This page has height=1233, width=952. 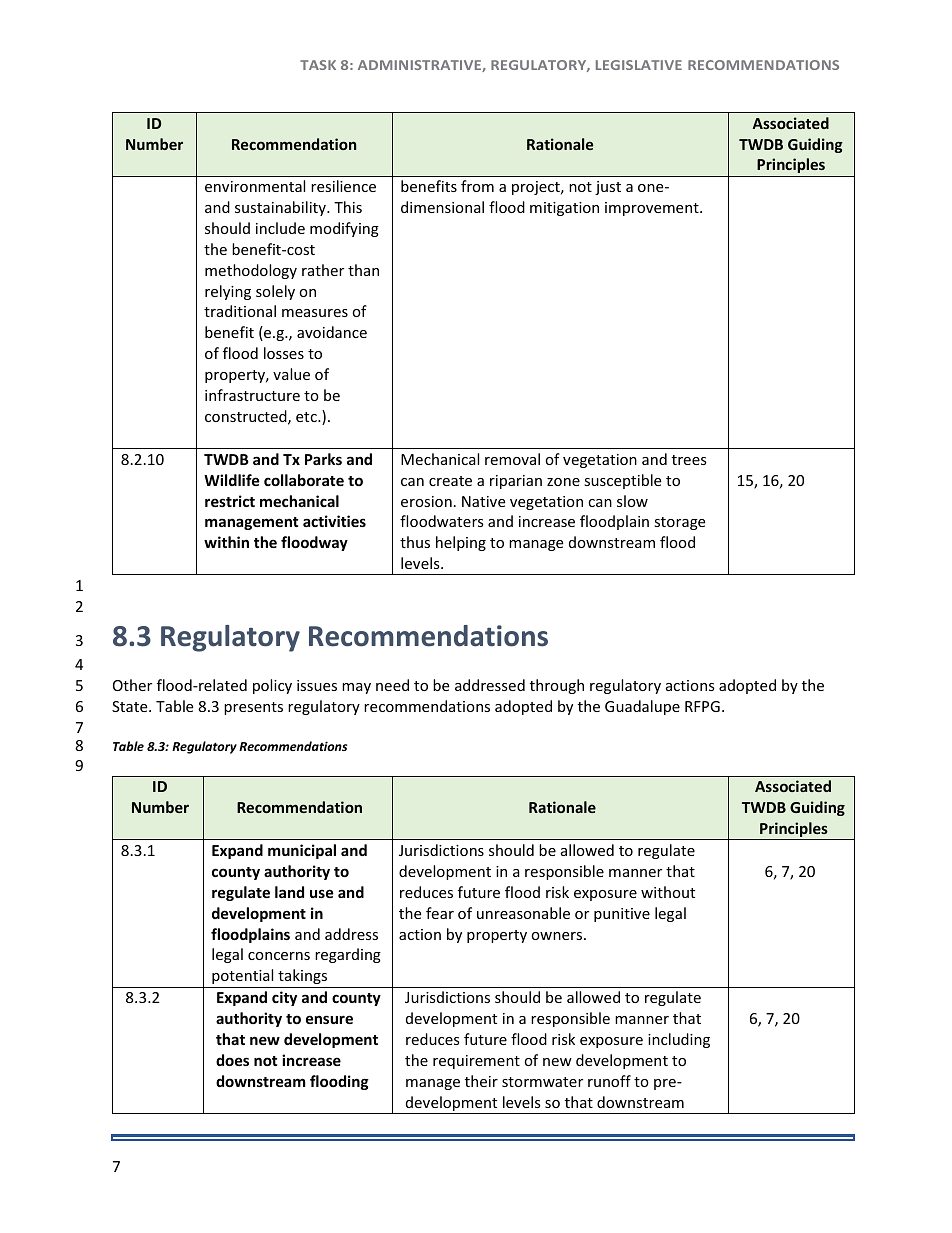 I want to click on need, so click(x=392, y=685).
